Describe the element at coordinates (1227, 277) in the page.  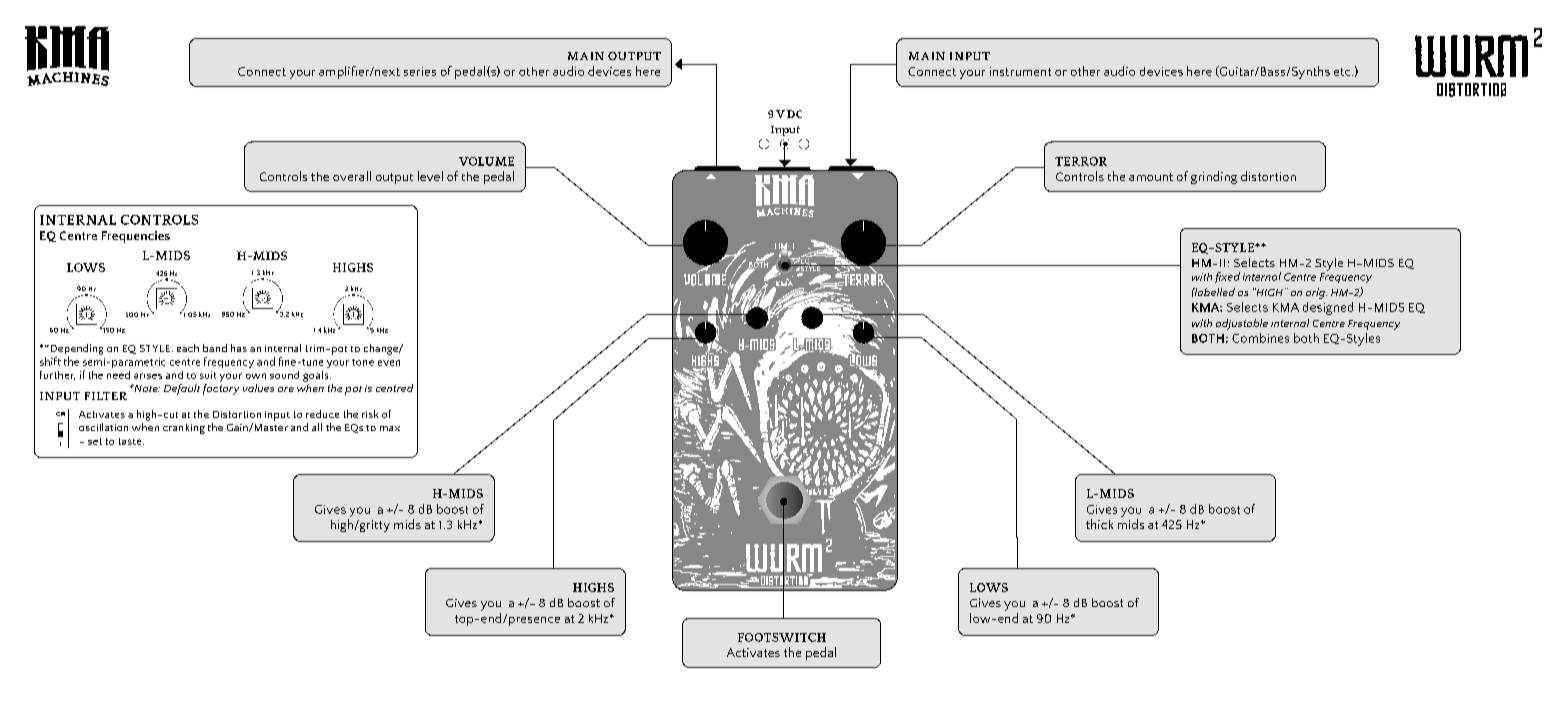
I see `fixed` at that location.
